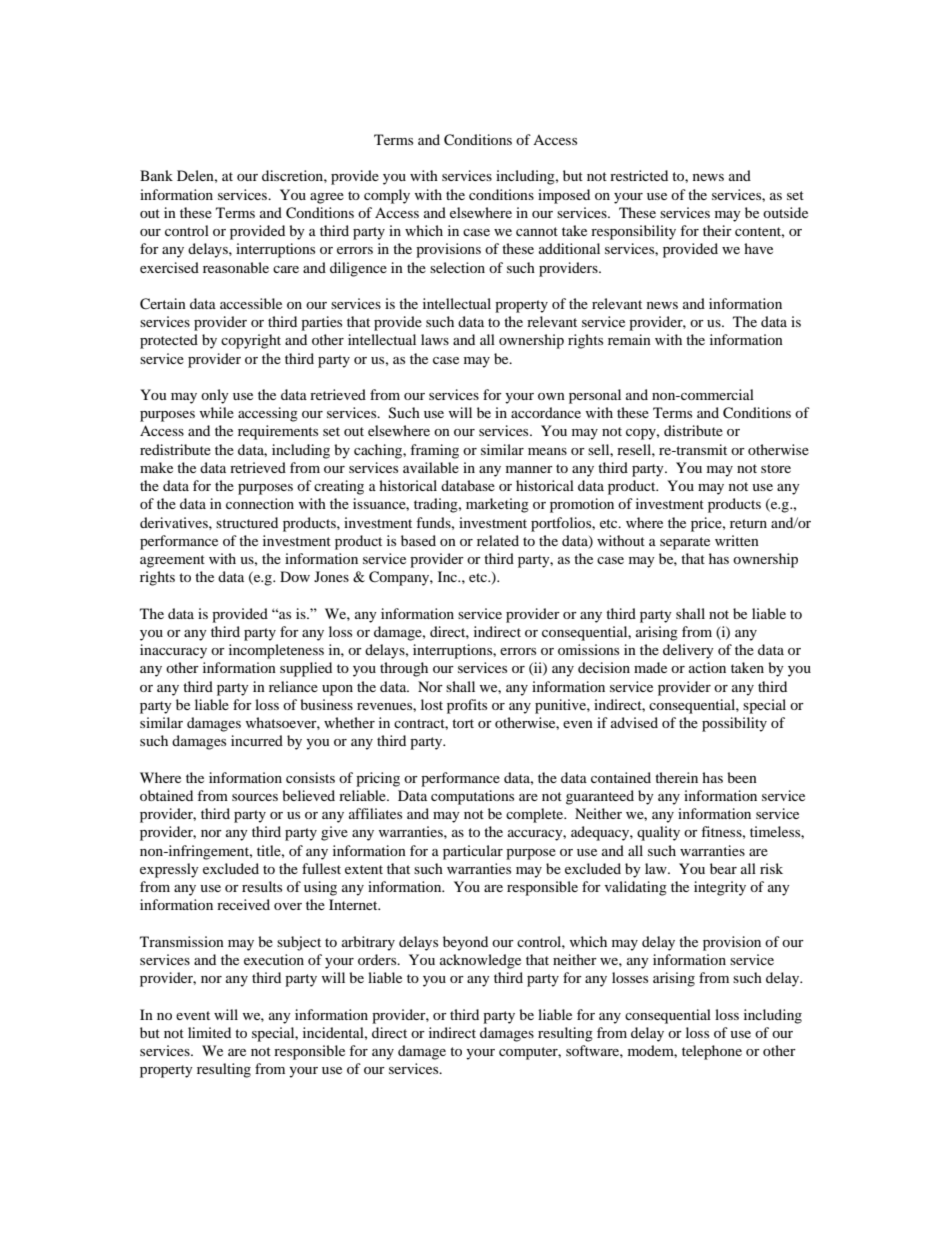  Describe the element at coordinates (537, 231) in the document. I see `cannot` at that location.
